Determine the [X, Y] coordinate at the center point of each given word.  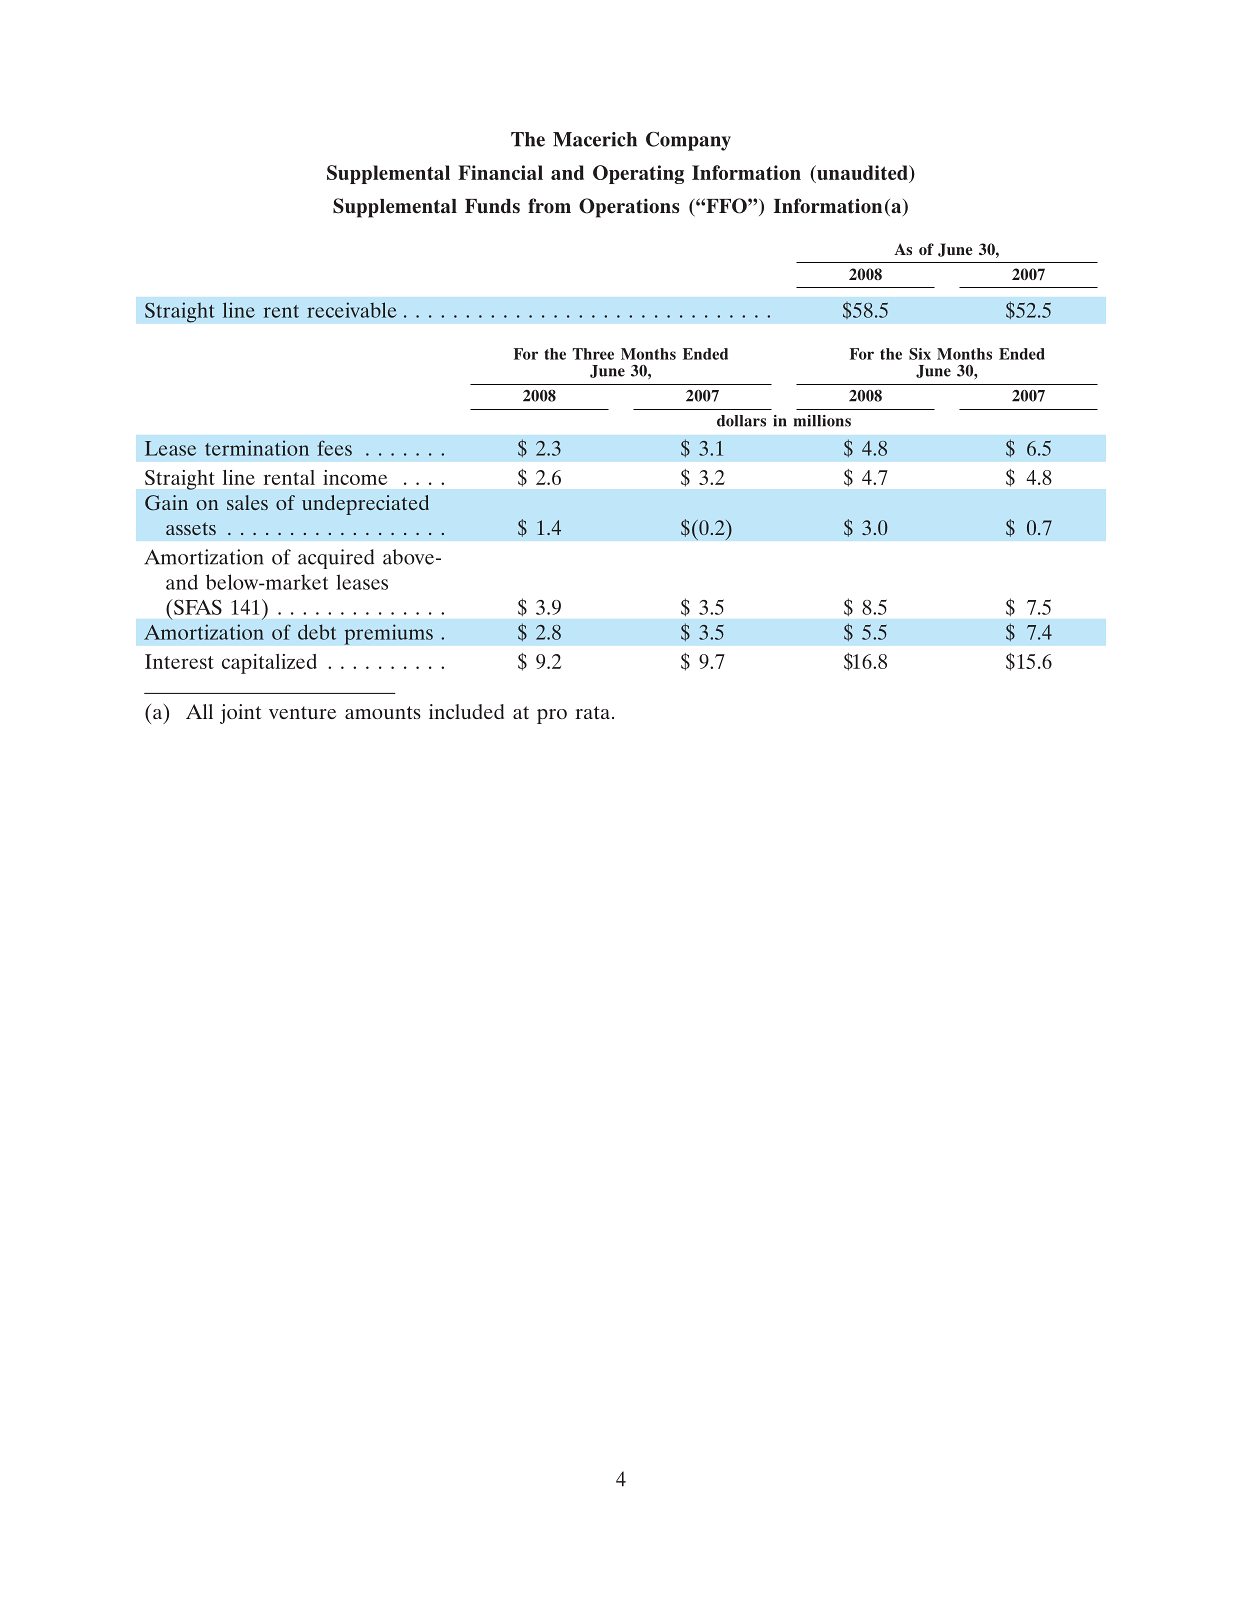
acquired [336, 559]
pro [552, 716]
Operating [638, 174]
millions [822, 421]
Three [593, 354]
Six [920, 354]
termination [257, 448]
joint [240, 714]
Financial [500, 172]
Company [688, 141]
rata [594, 712]
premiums [388, 634]
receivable [352, 310]
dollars [741, 421]
